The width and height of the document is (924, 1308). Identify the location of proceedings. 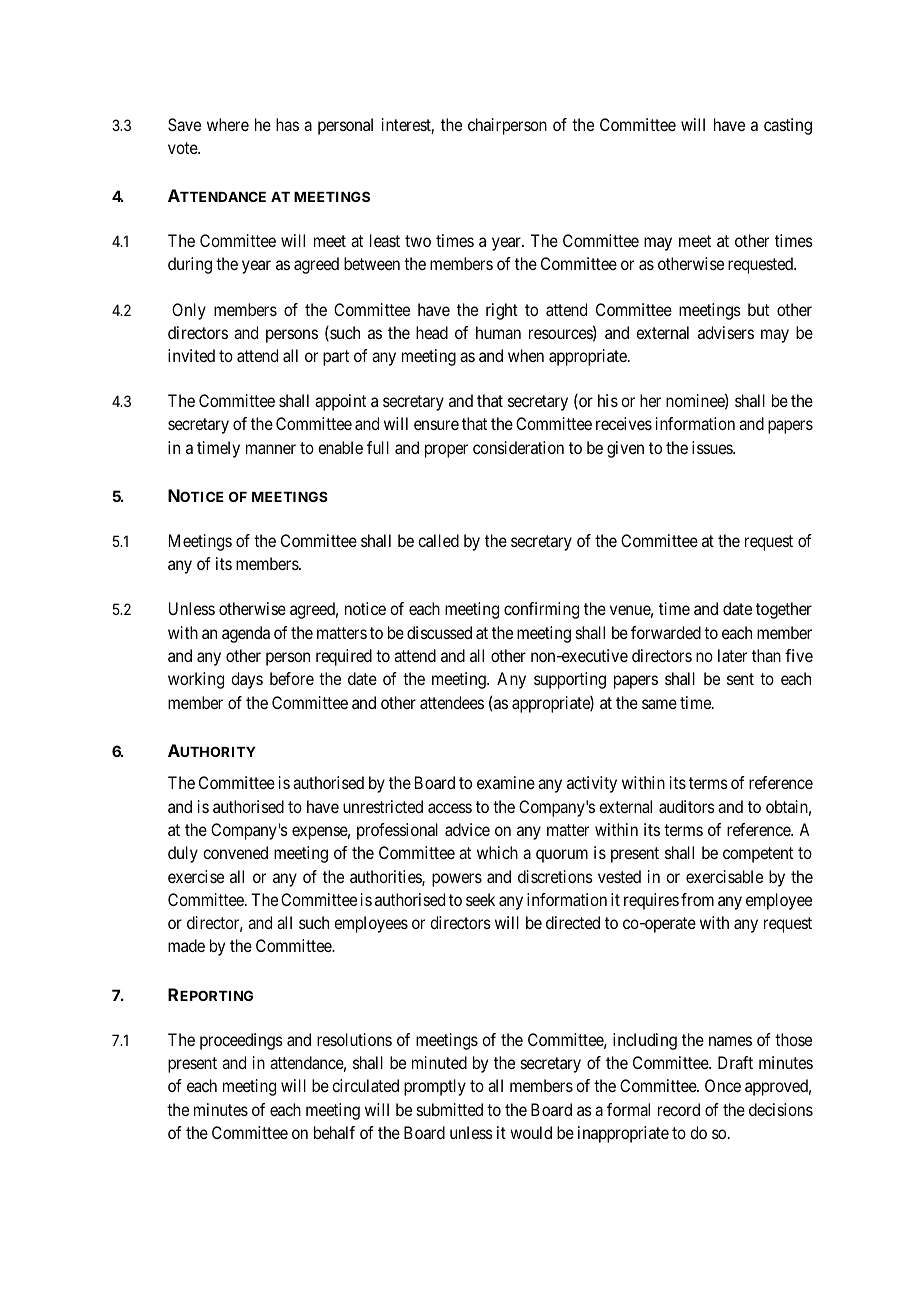
(241, 1041).
